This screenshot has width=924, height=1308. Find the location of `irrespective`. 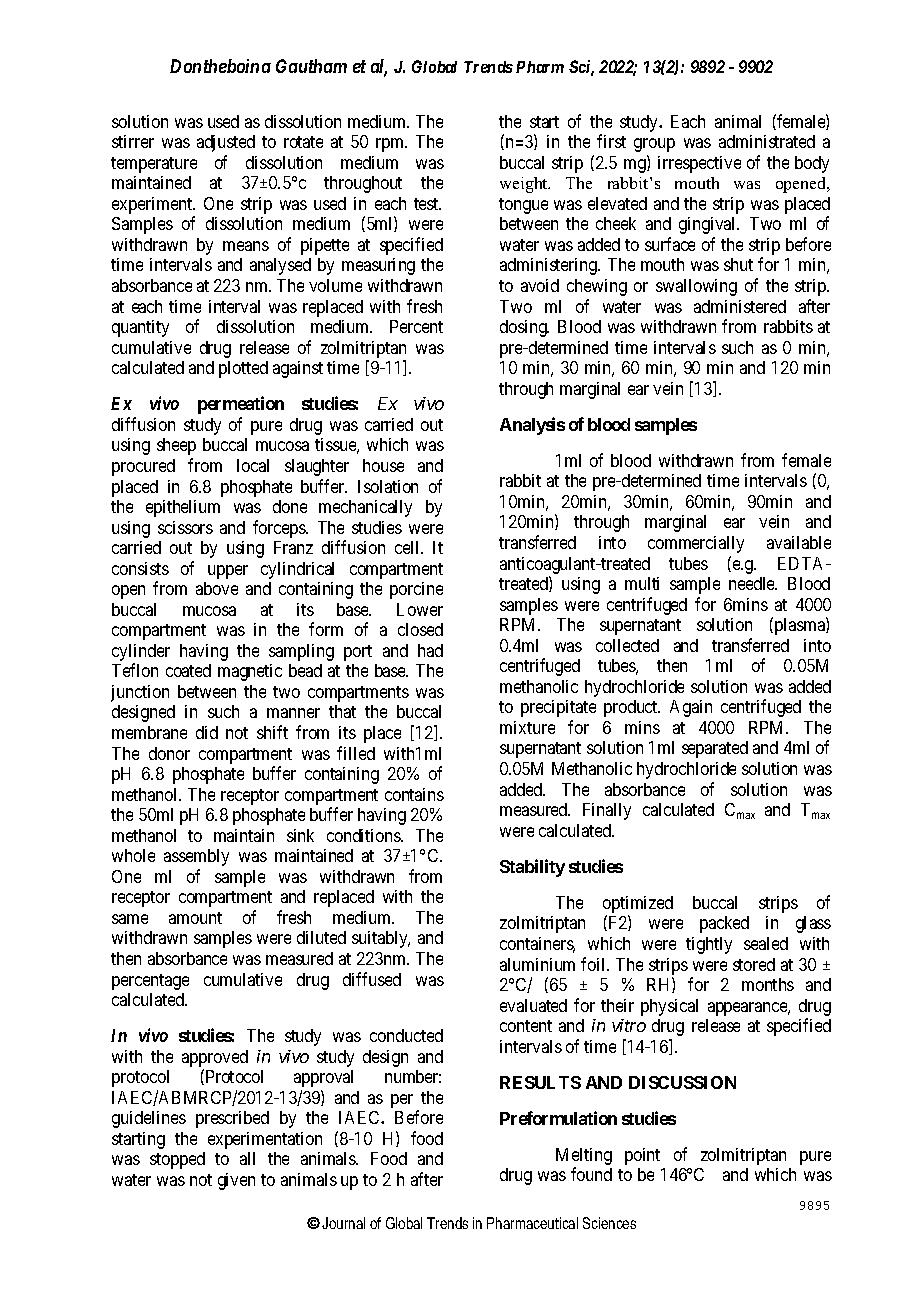

irrespective is located at coordinates (699, 164).
